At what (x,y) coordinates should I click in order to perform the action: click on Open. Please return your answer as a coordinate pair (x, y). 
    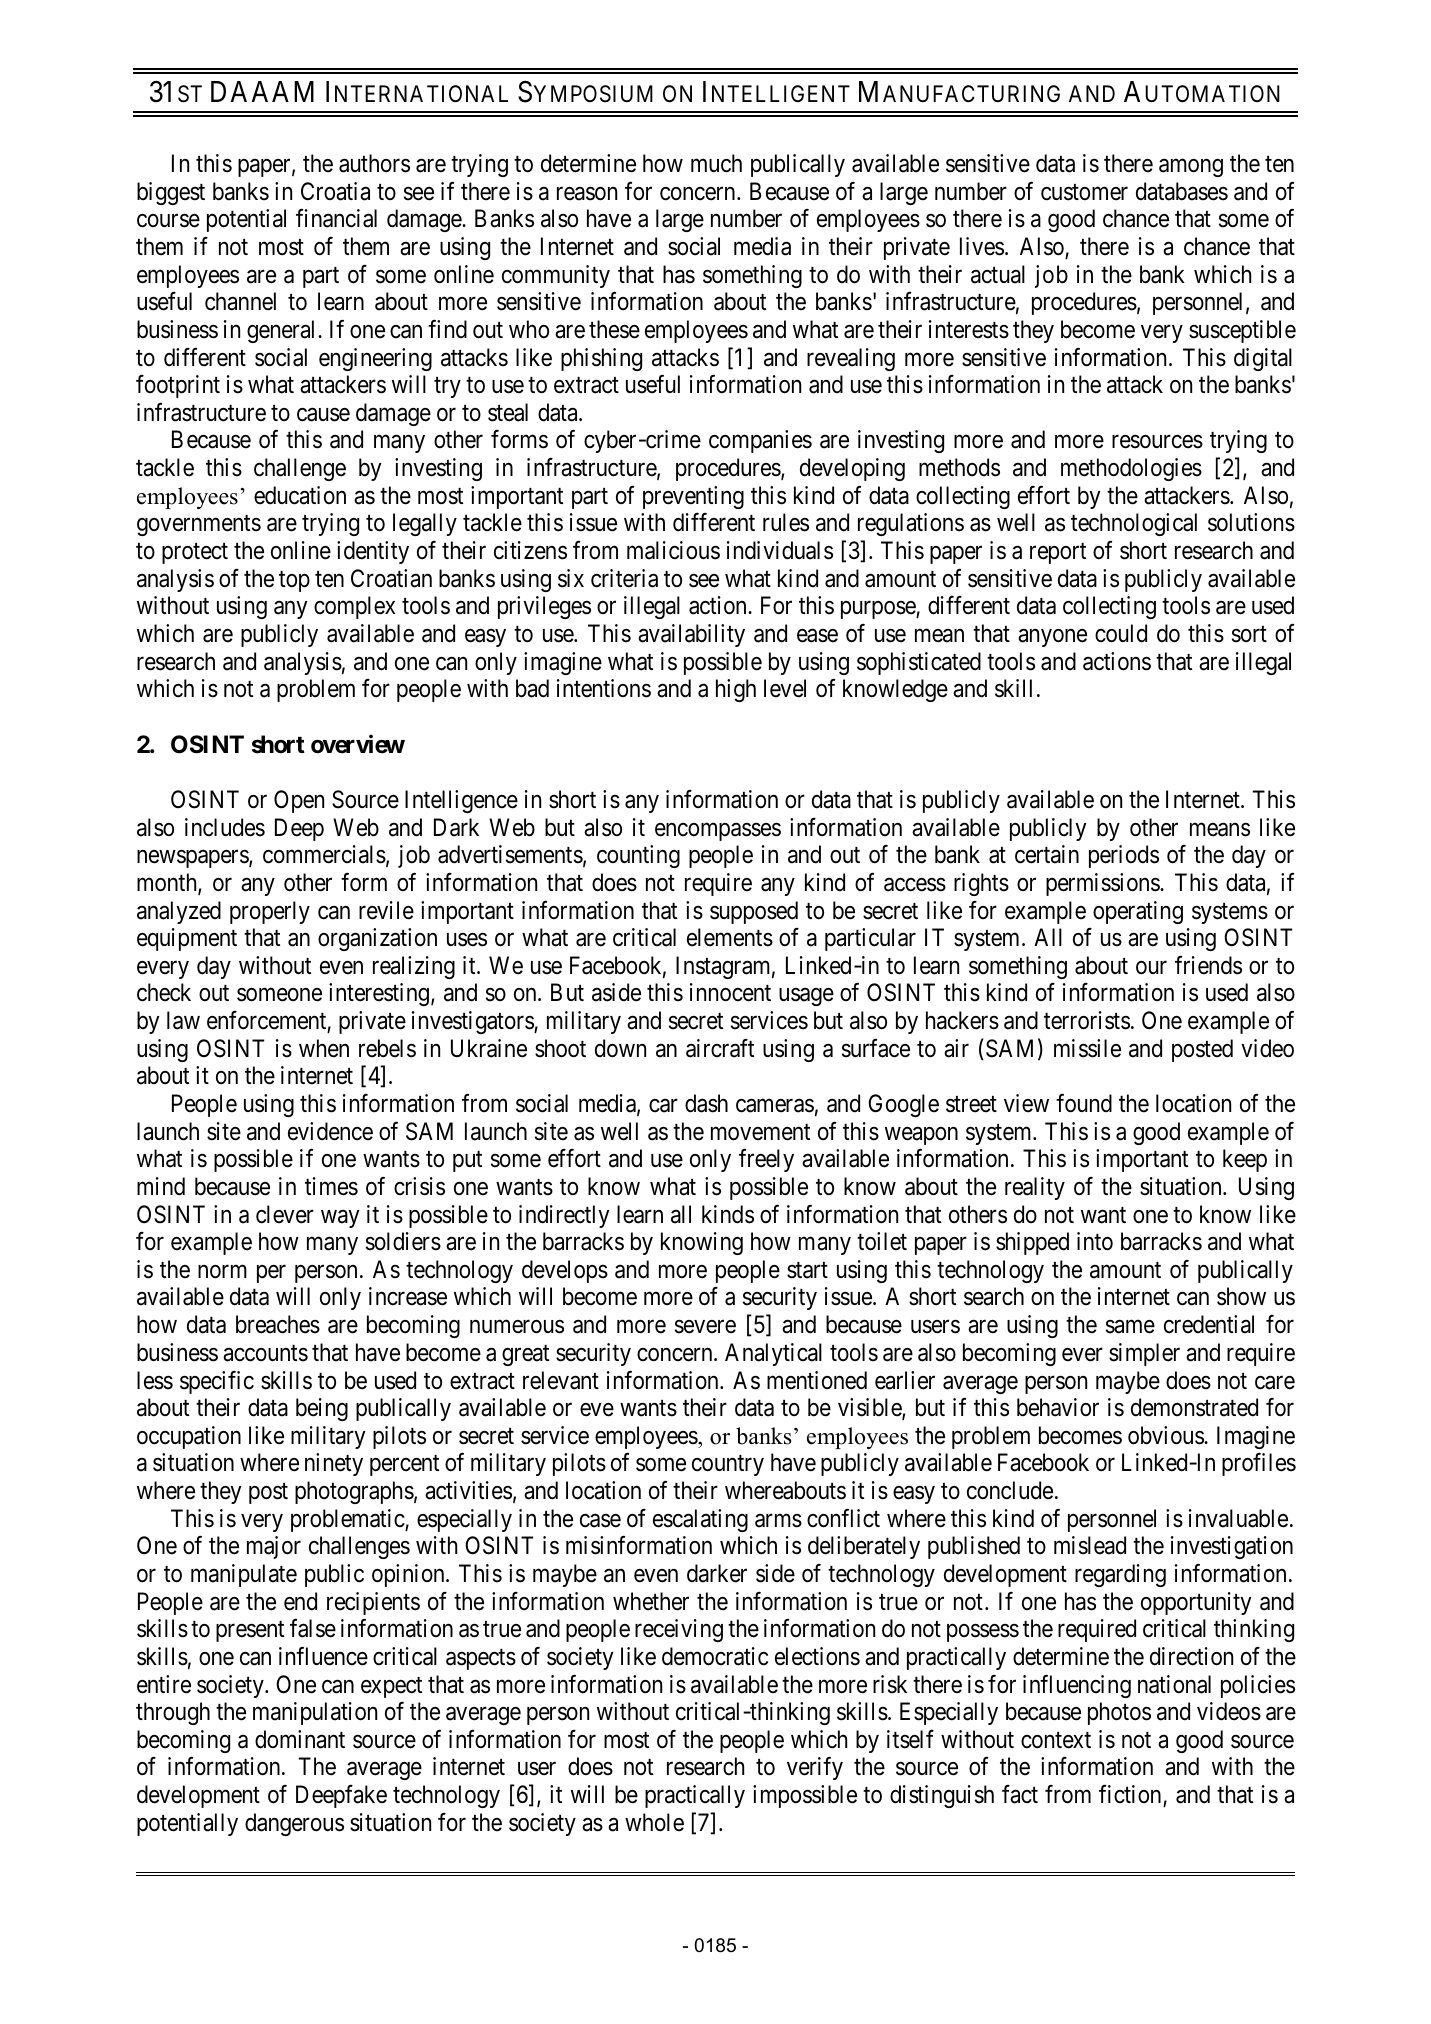
    Looking at the image, I should click on (299, 801).
